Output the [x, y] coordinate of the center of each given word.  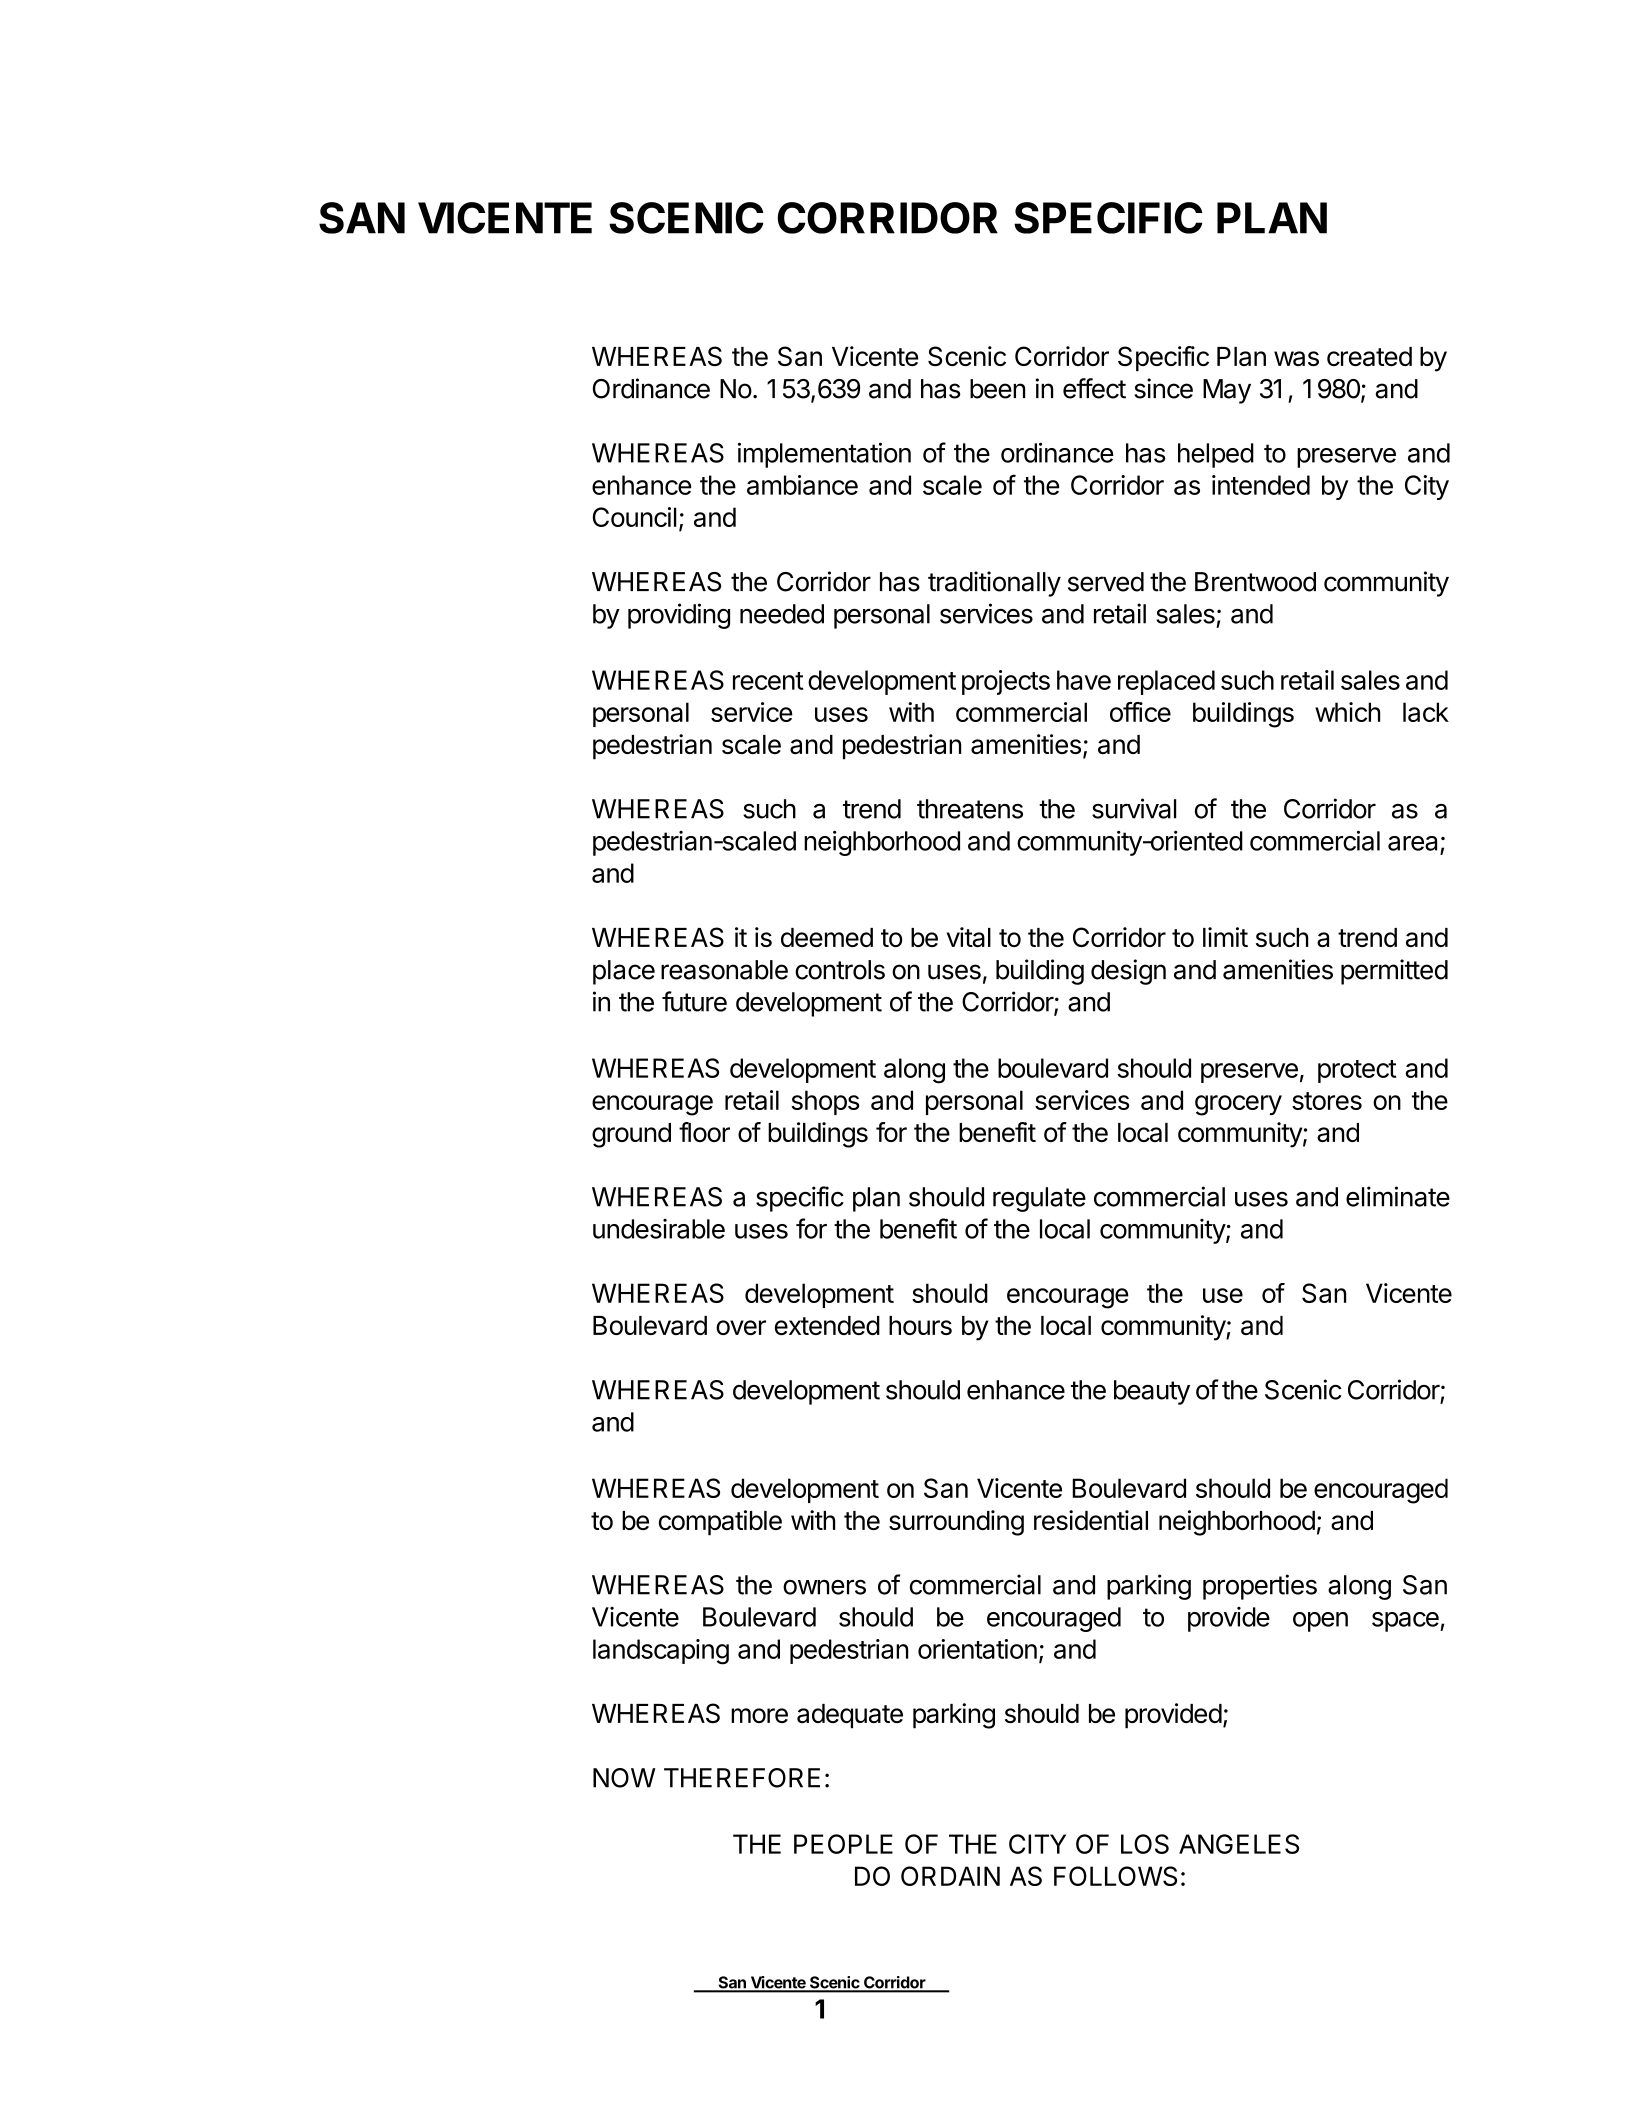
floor [704, 1132]
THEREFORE [742, 1778]
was [1296, 358]
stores [1327, 1101]
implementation [824, 455]
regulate [1039, 1199]
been [997, 389]
